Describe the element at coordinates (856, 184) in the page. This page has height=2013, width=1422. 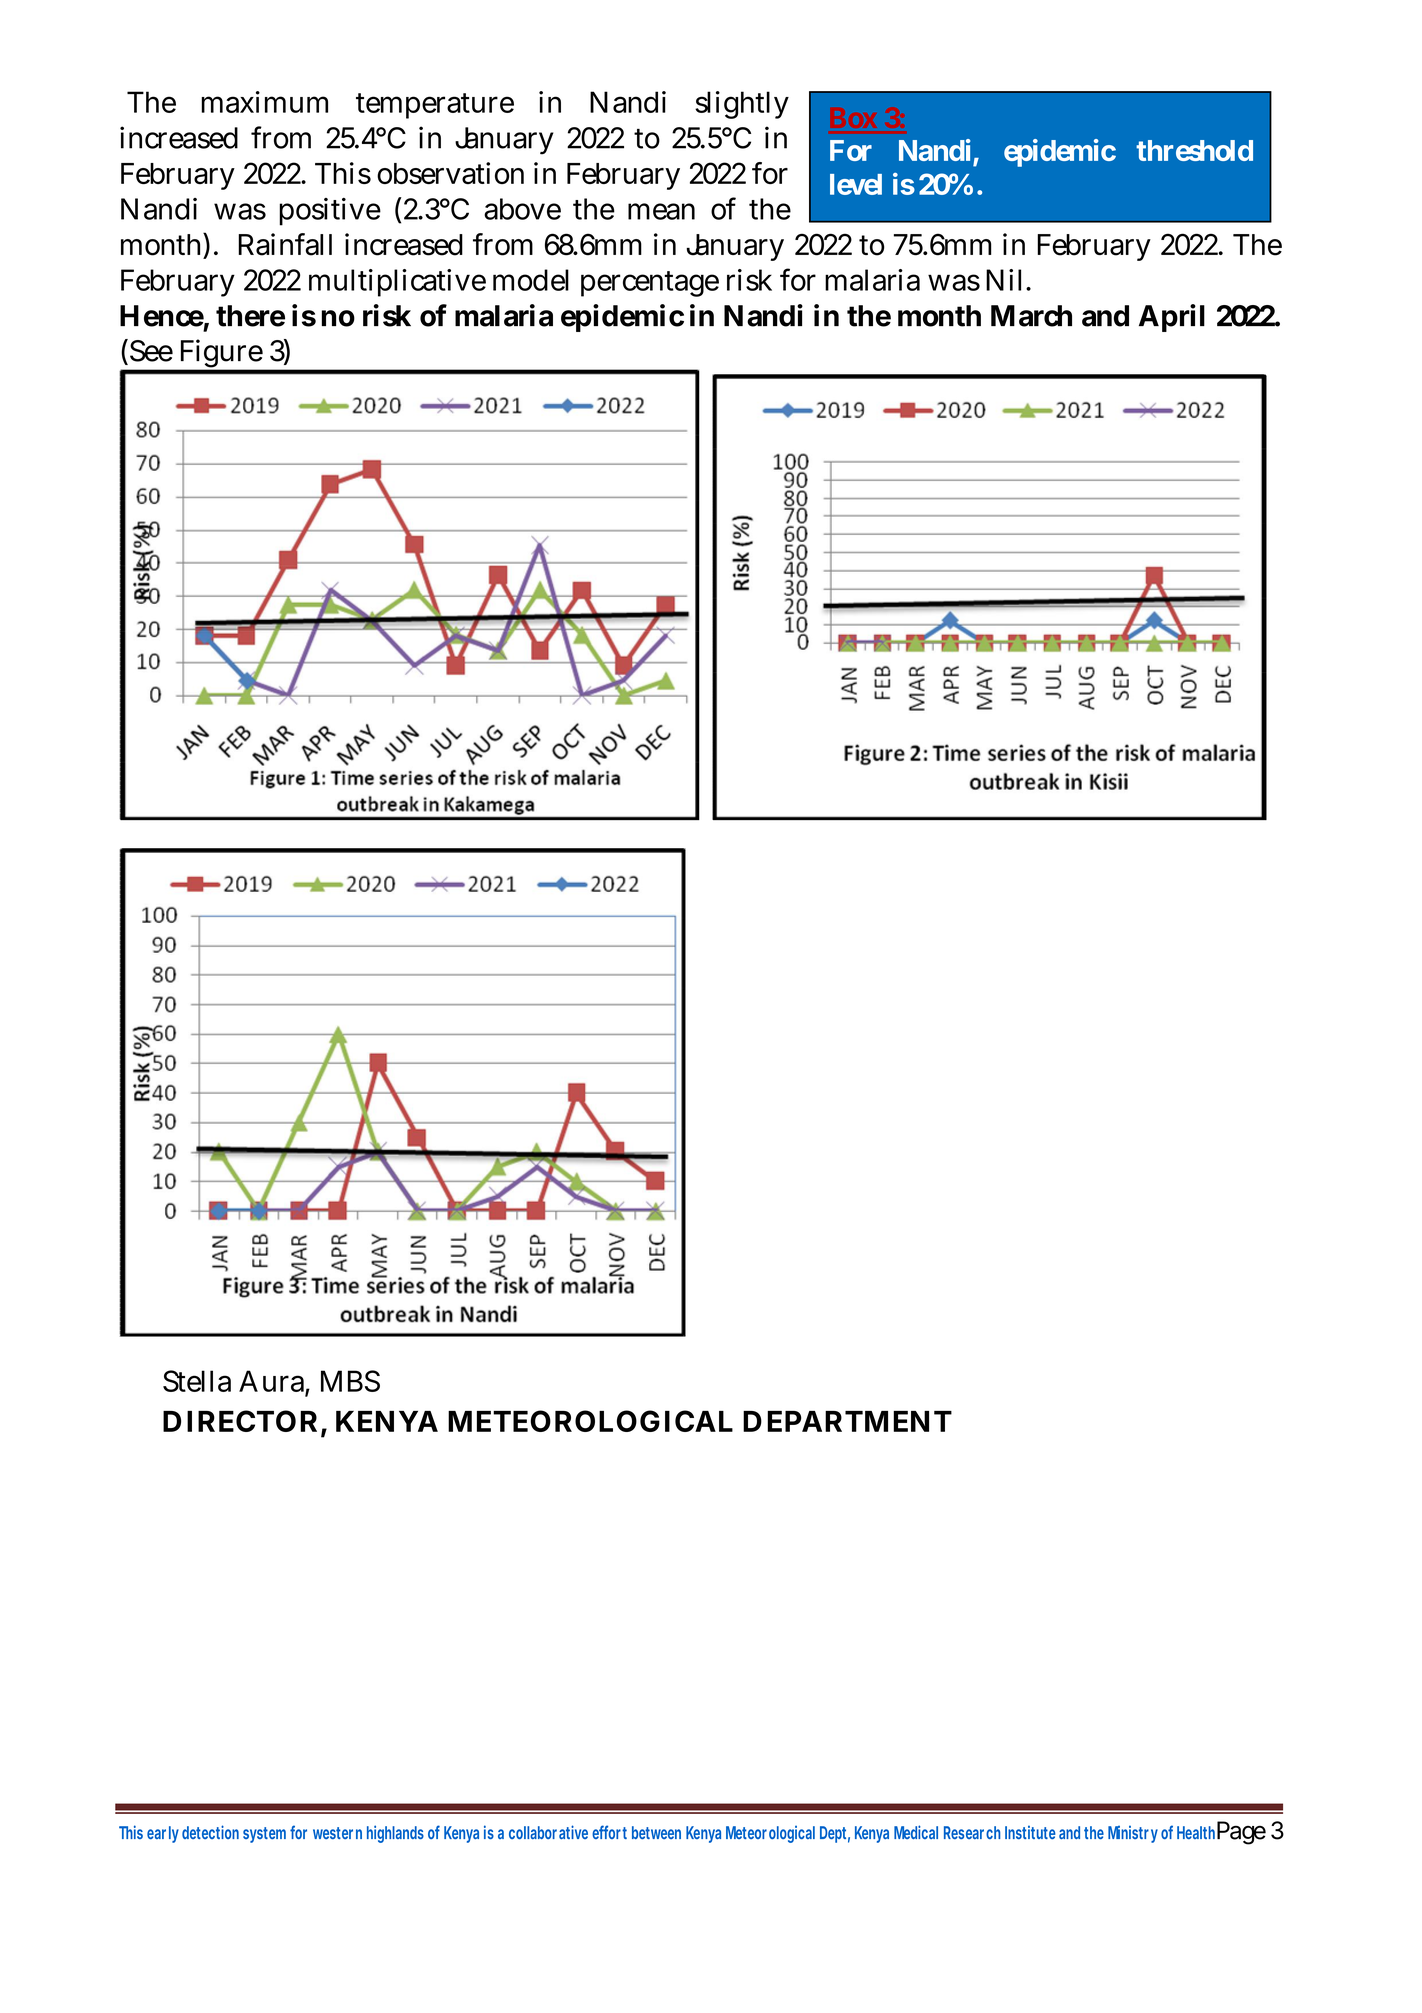
I see `level` at that location.
